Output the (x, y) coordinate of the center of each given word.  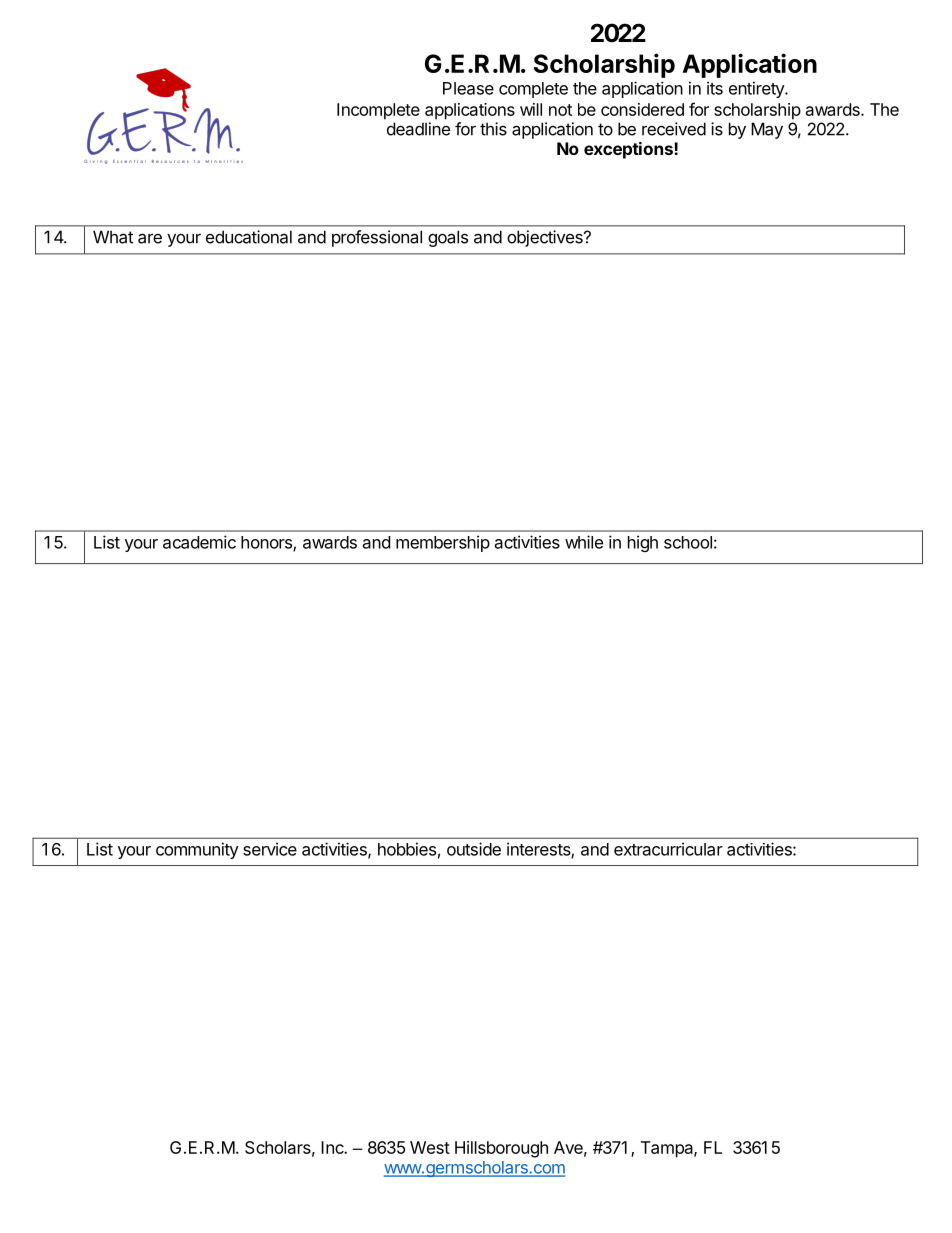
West (430, 1147)
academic (199, 542)
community (197, 850)
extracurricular (668, 849)
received (674, 129)
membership (443, 543)
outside (474, 849)
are (150, 238)
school (688, 542)
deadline (418, 129)
